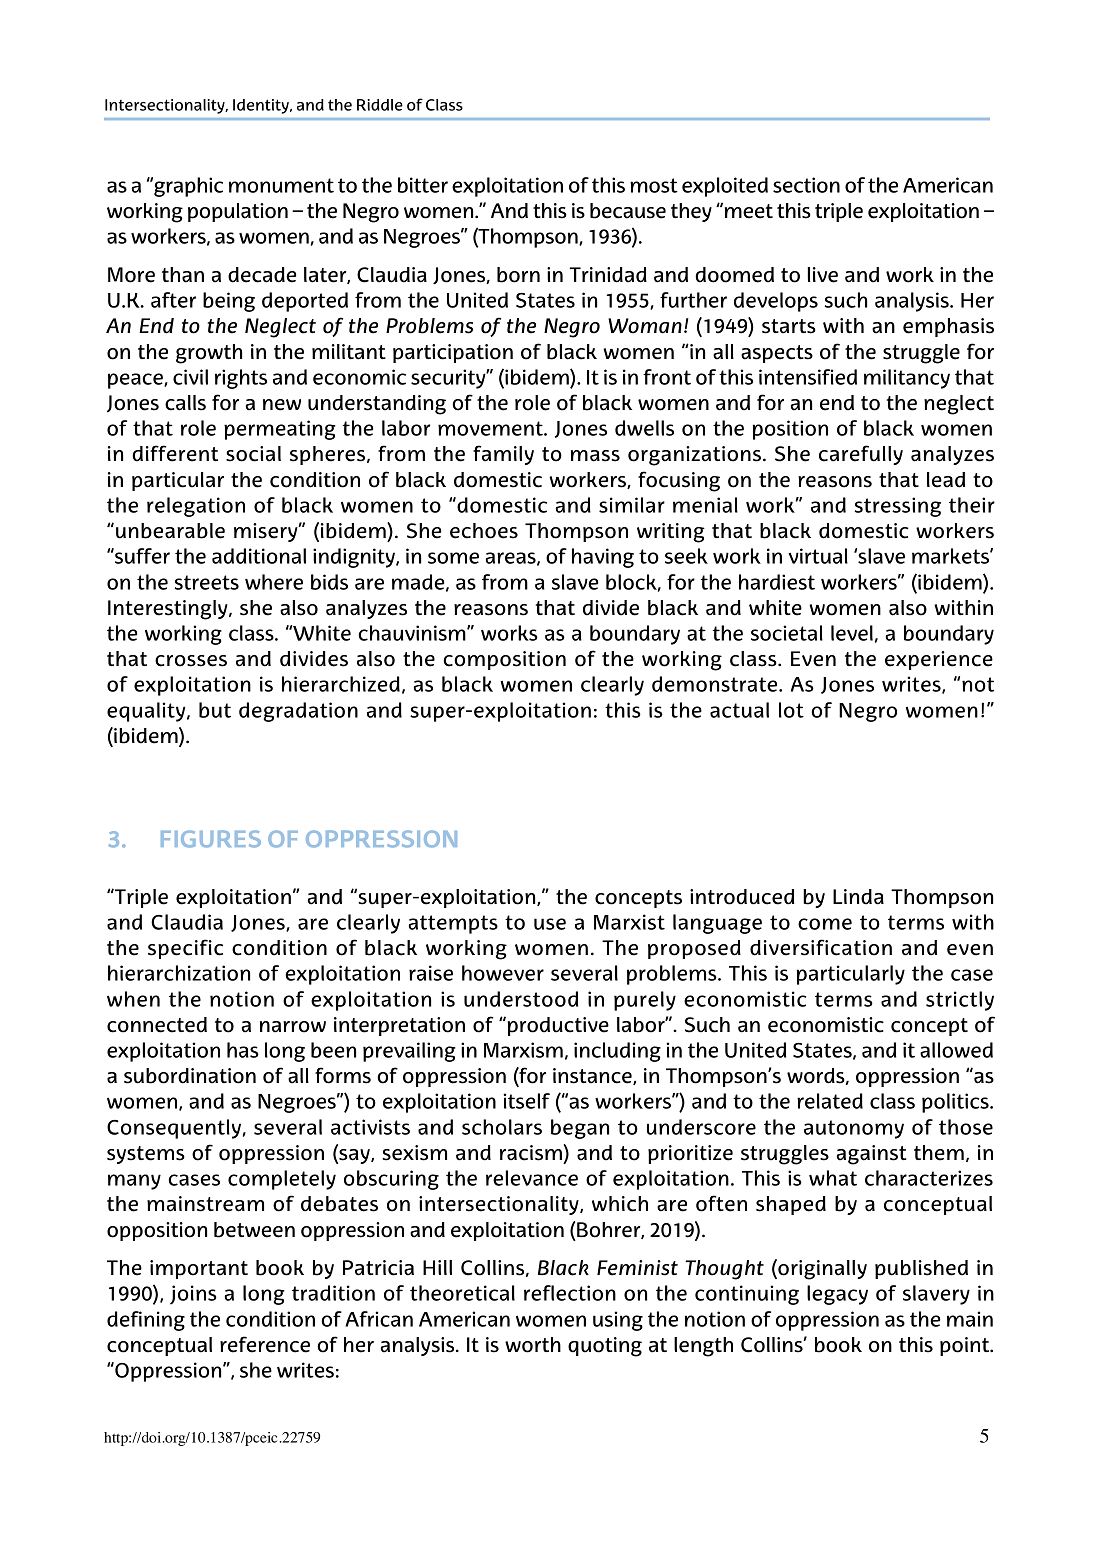  I want to click on Identity, so click(262, 106).
